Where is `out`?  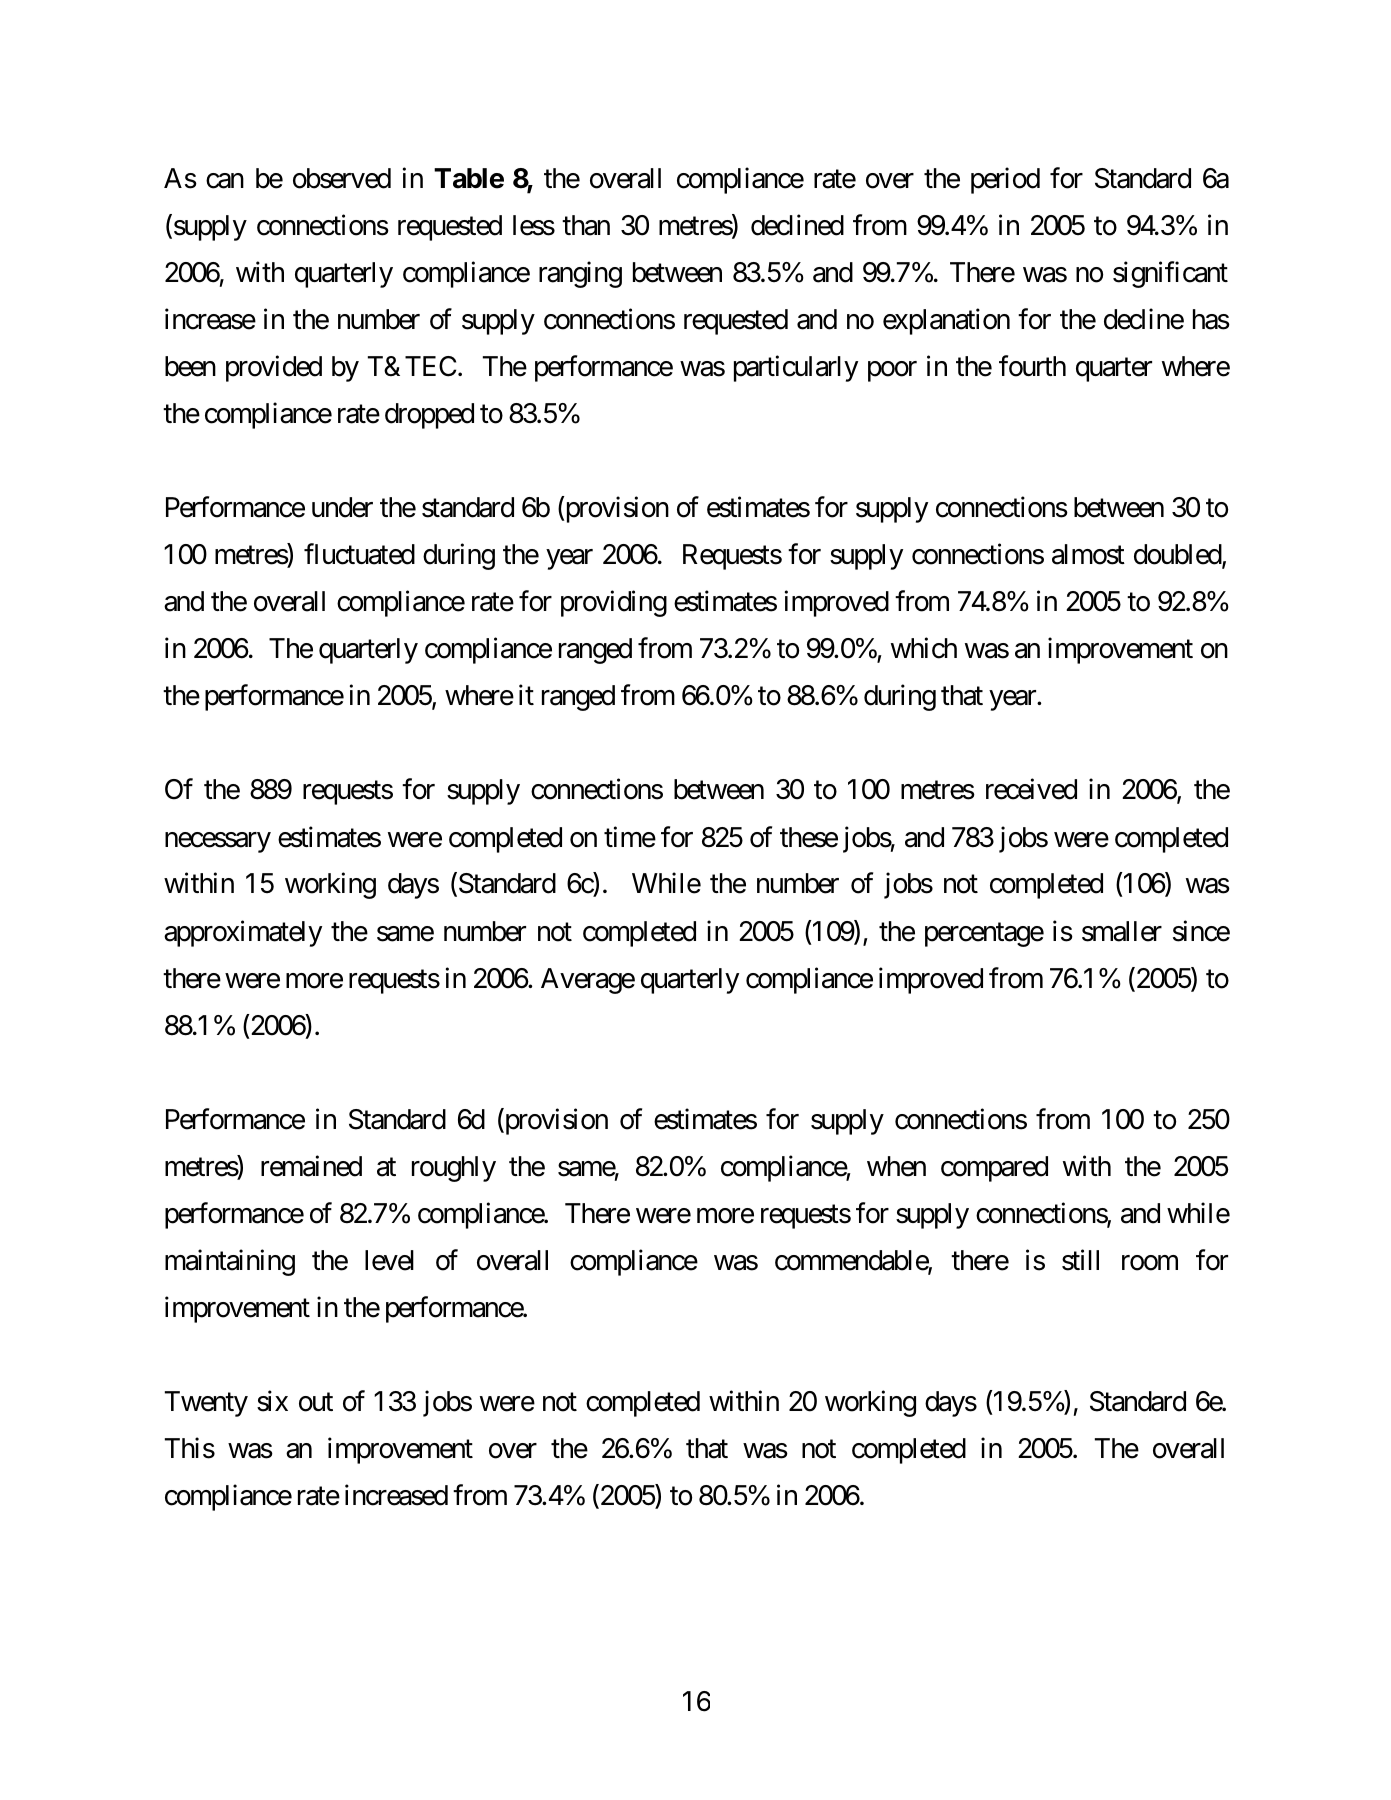
out is located at coordinates (316, 1402).
